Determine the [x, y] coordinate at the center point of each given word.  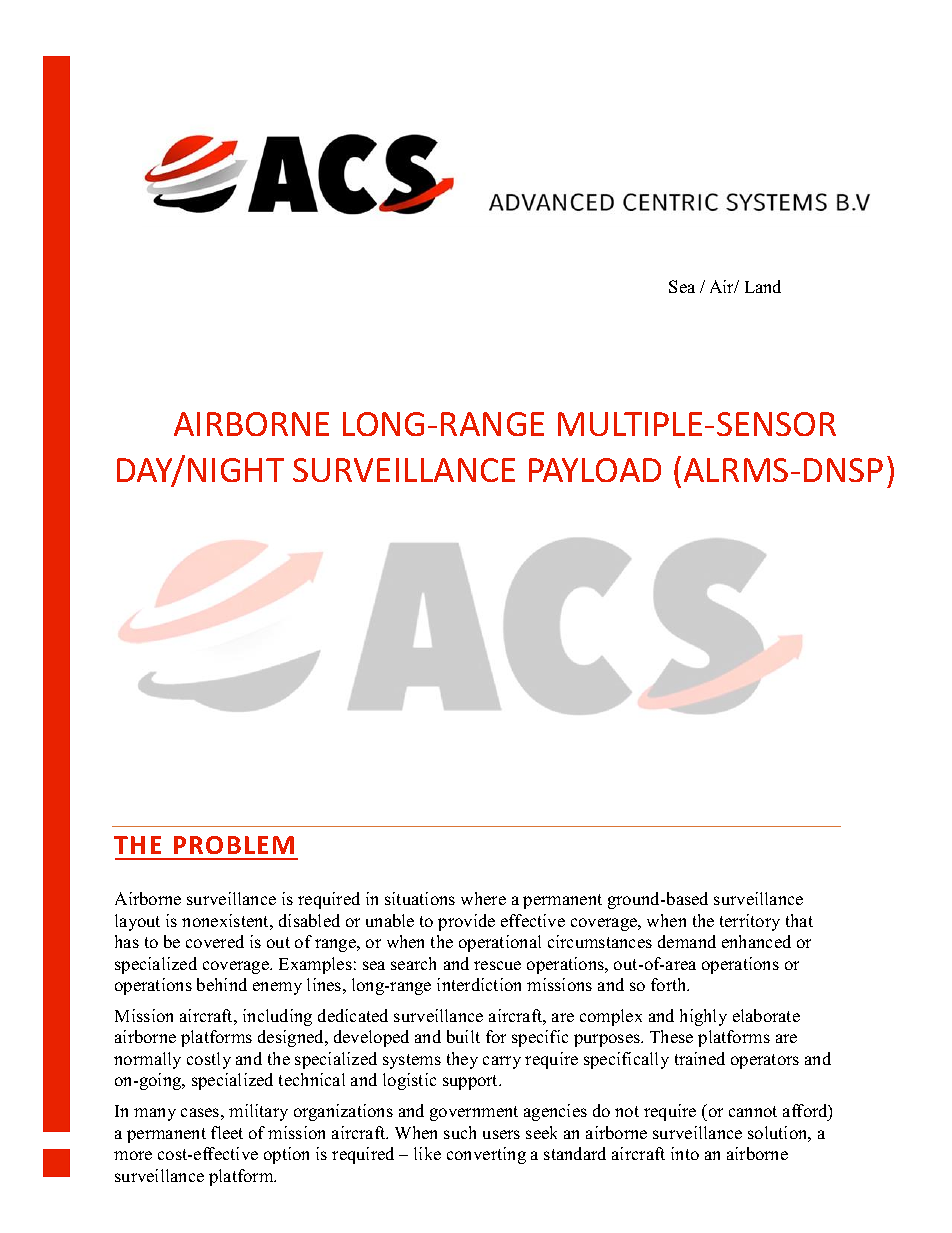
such [460, 1132]
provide [466, 922]
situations [420, 898]
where [483, 898]
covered [215, 941]
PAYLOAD [595, 470]
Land [763, 286]
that [799, 920]
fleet [227, 1132]
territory [750, 922]
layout [137, 922]
